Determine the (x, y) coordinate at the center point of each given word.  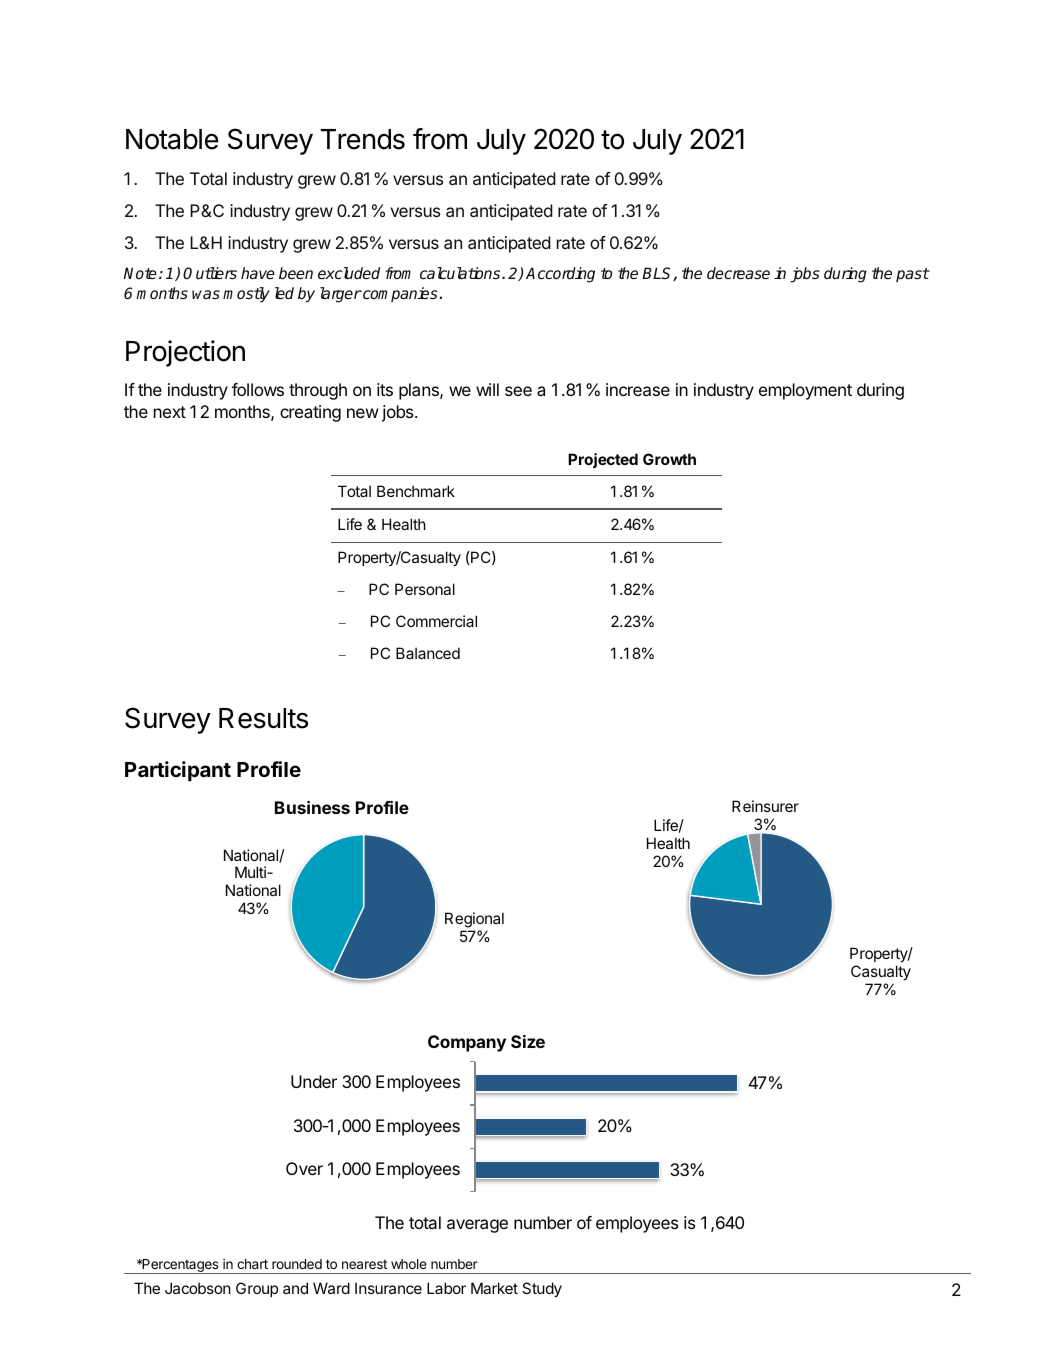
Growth (669, 459)
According (560, 275)
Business (312, 807)
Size (528, 1041)
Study (542, 1289)
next (170, 412)
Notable (172, 139)
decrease (738, 273)
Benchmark (416, 491)
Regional (474, 921)
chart (252, 1264)
